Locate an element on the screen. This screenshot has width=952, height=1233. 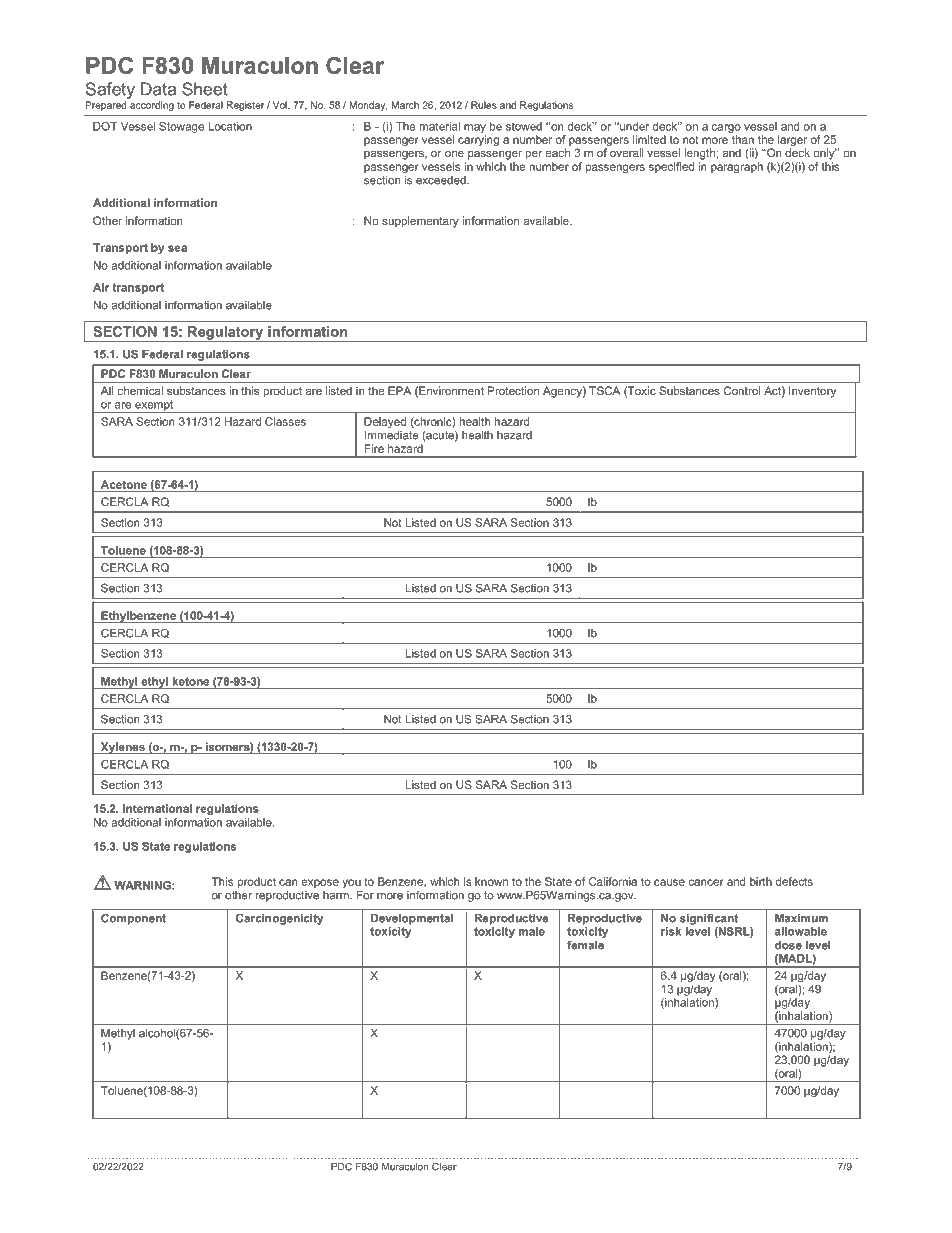
Fire is located at coordinates (374, 448).
